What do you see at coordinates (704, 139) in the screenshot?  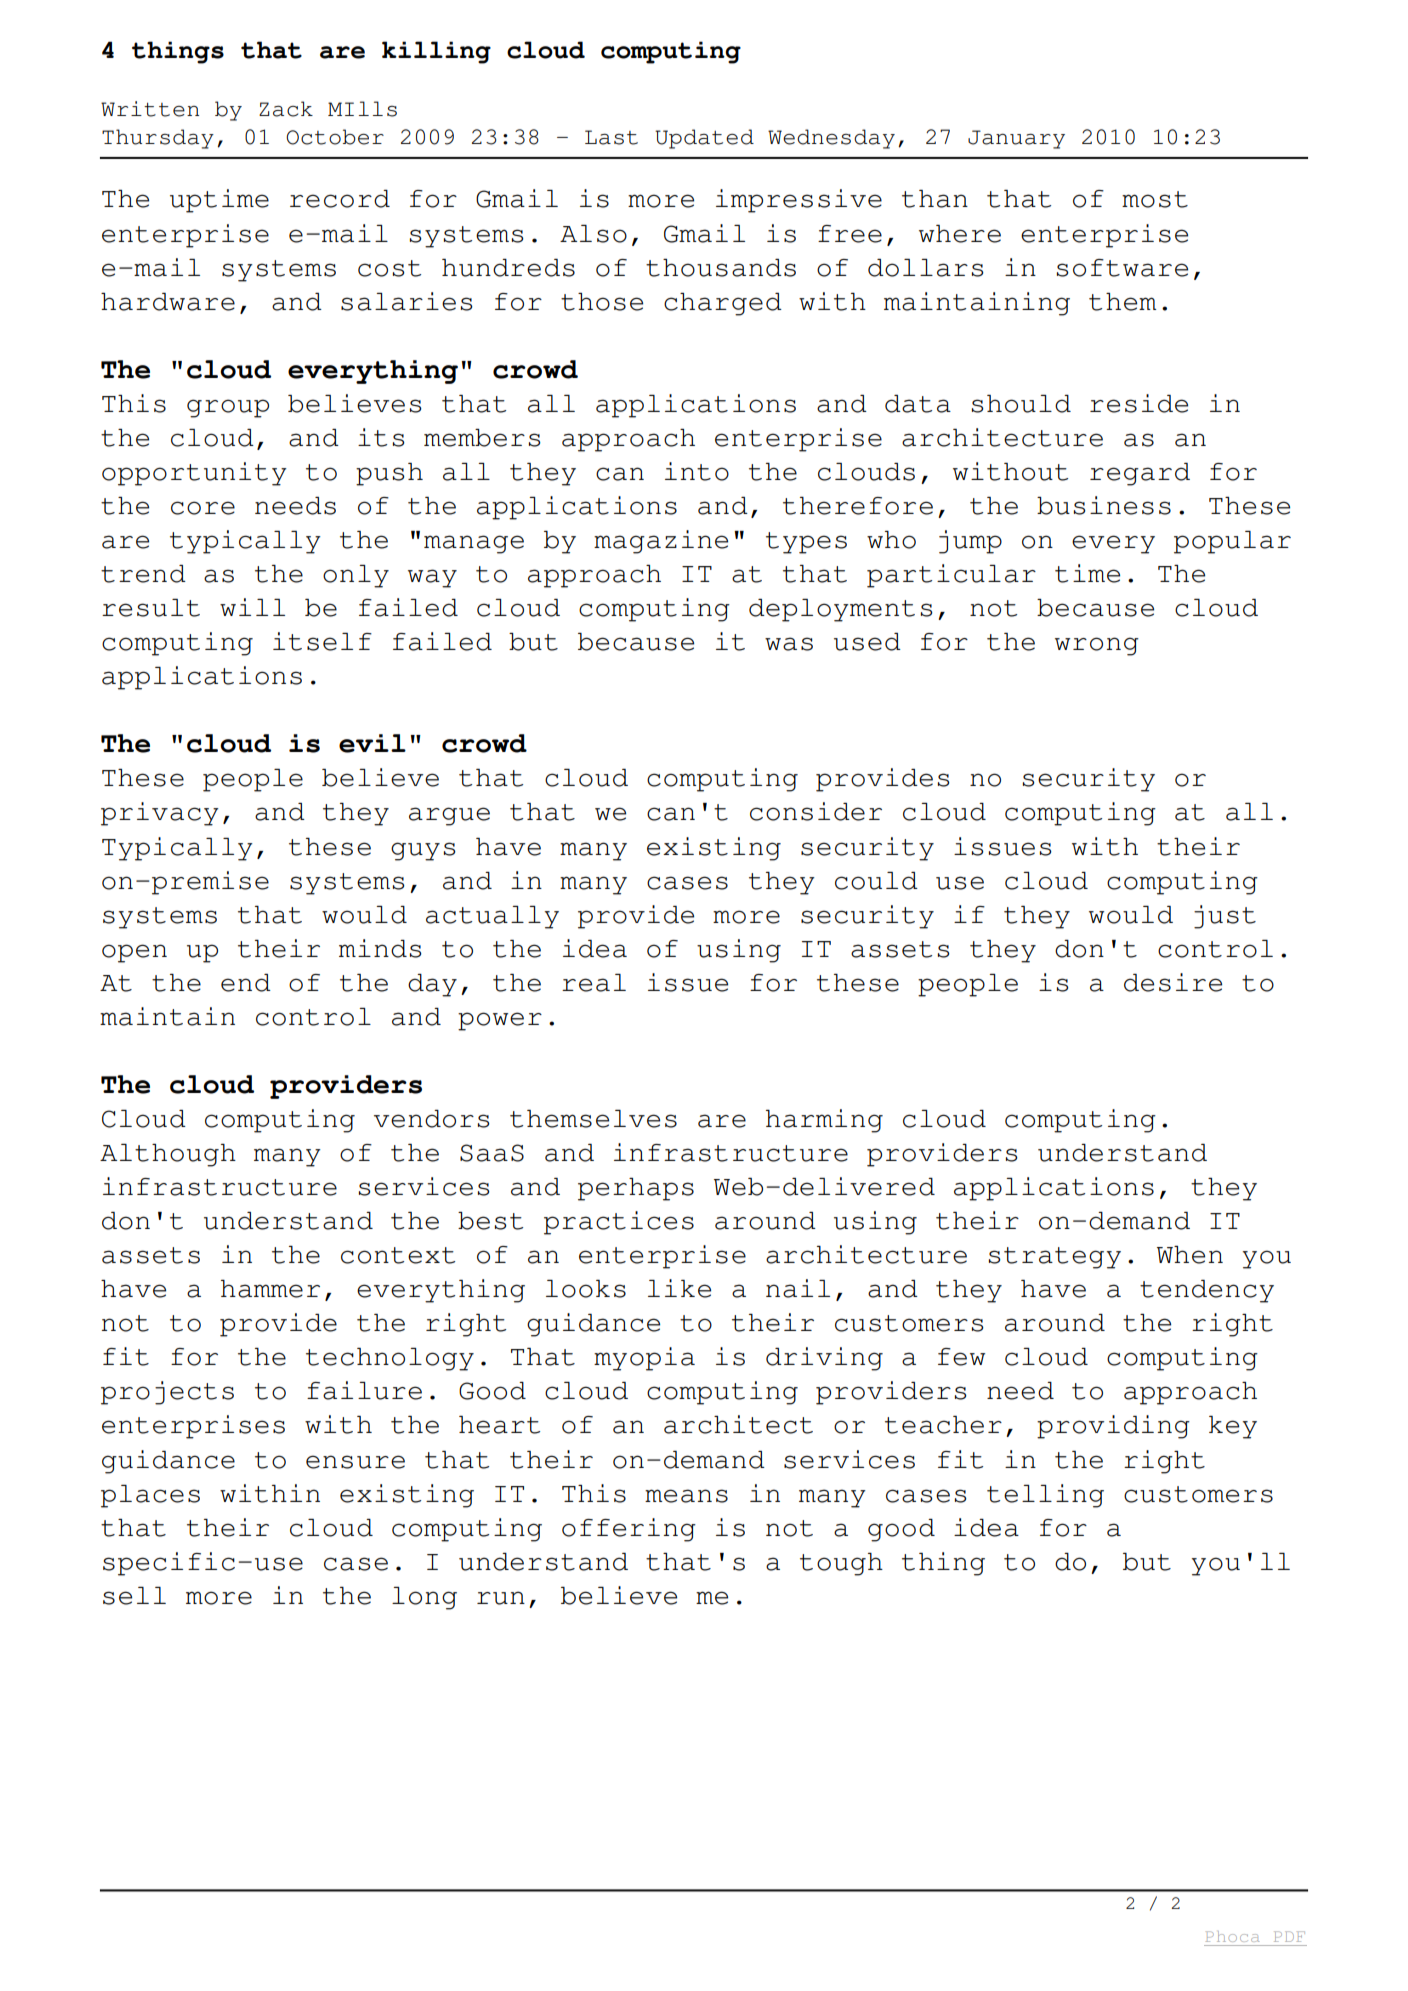 I see `Updated` at bounding box center [704, 139].
